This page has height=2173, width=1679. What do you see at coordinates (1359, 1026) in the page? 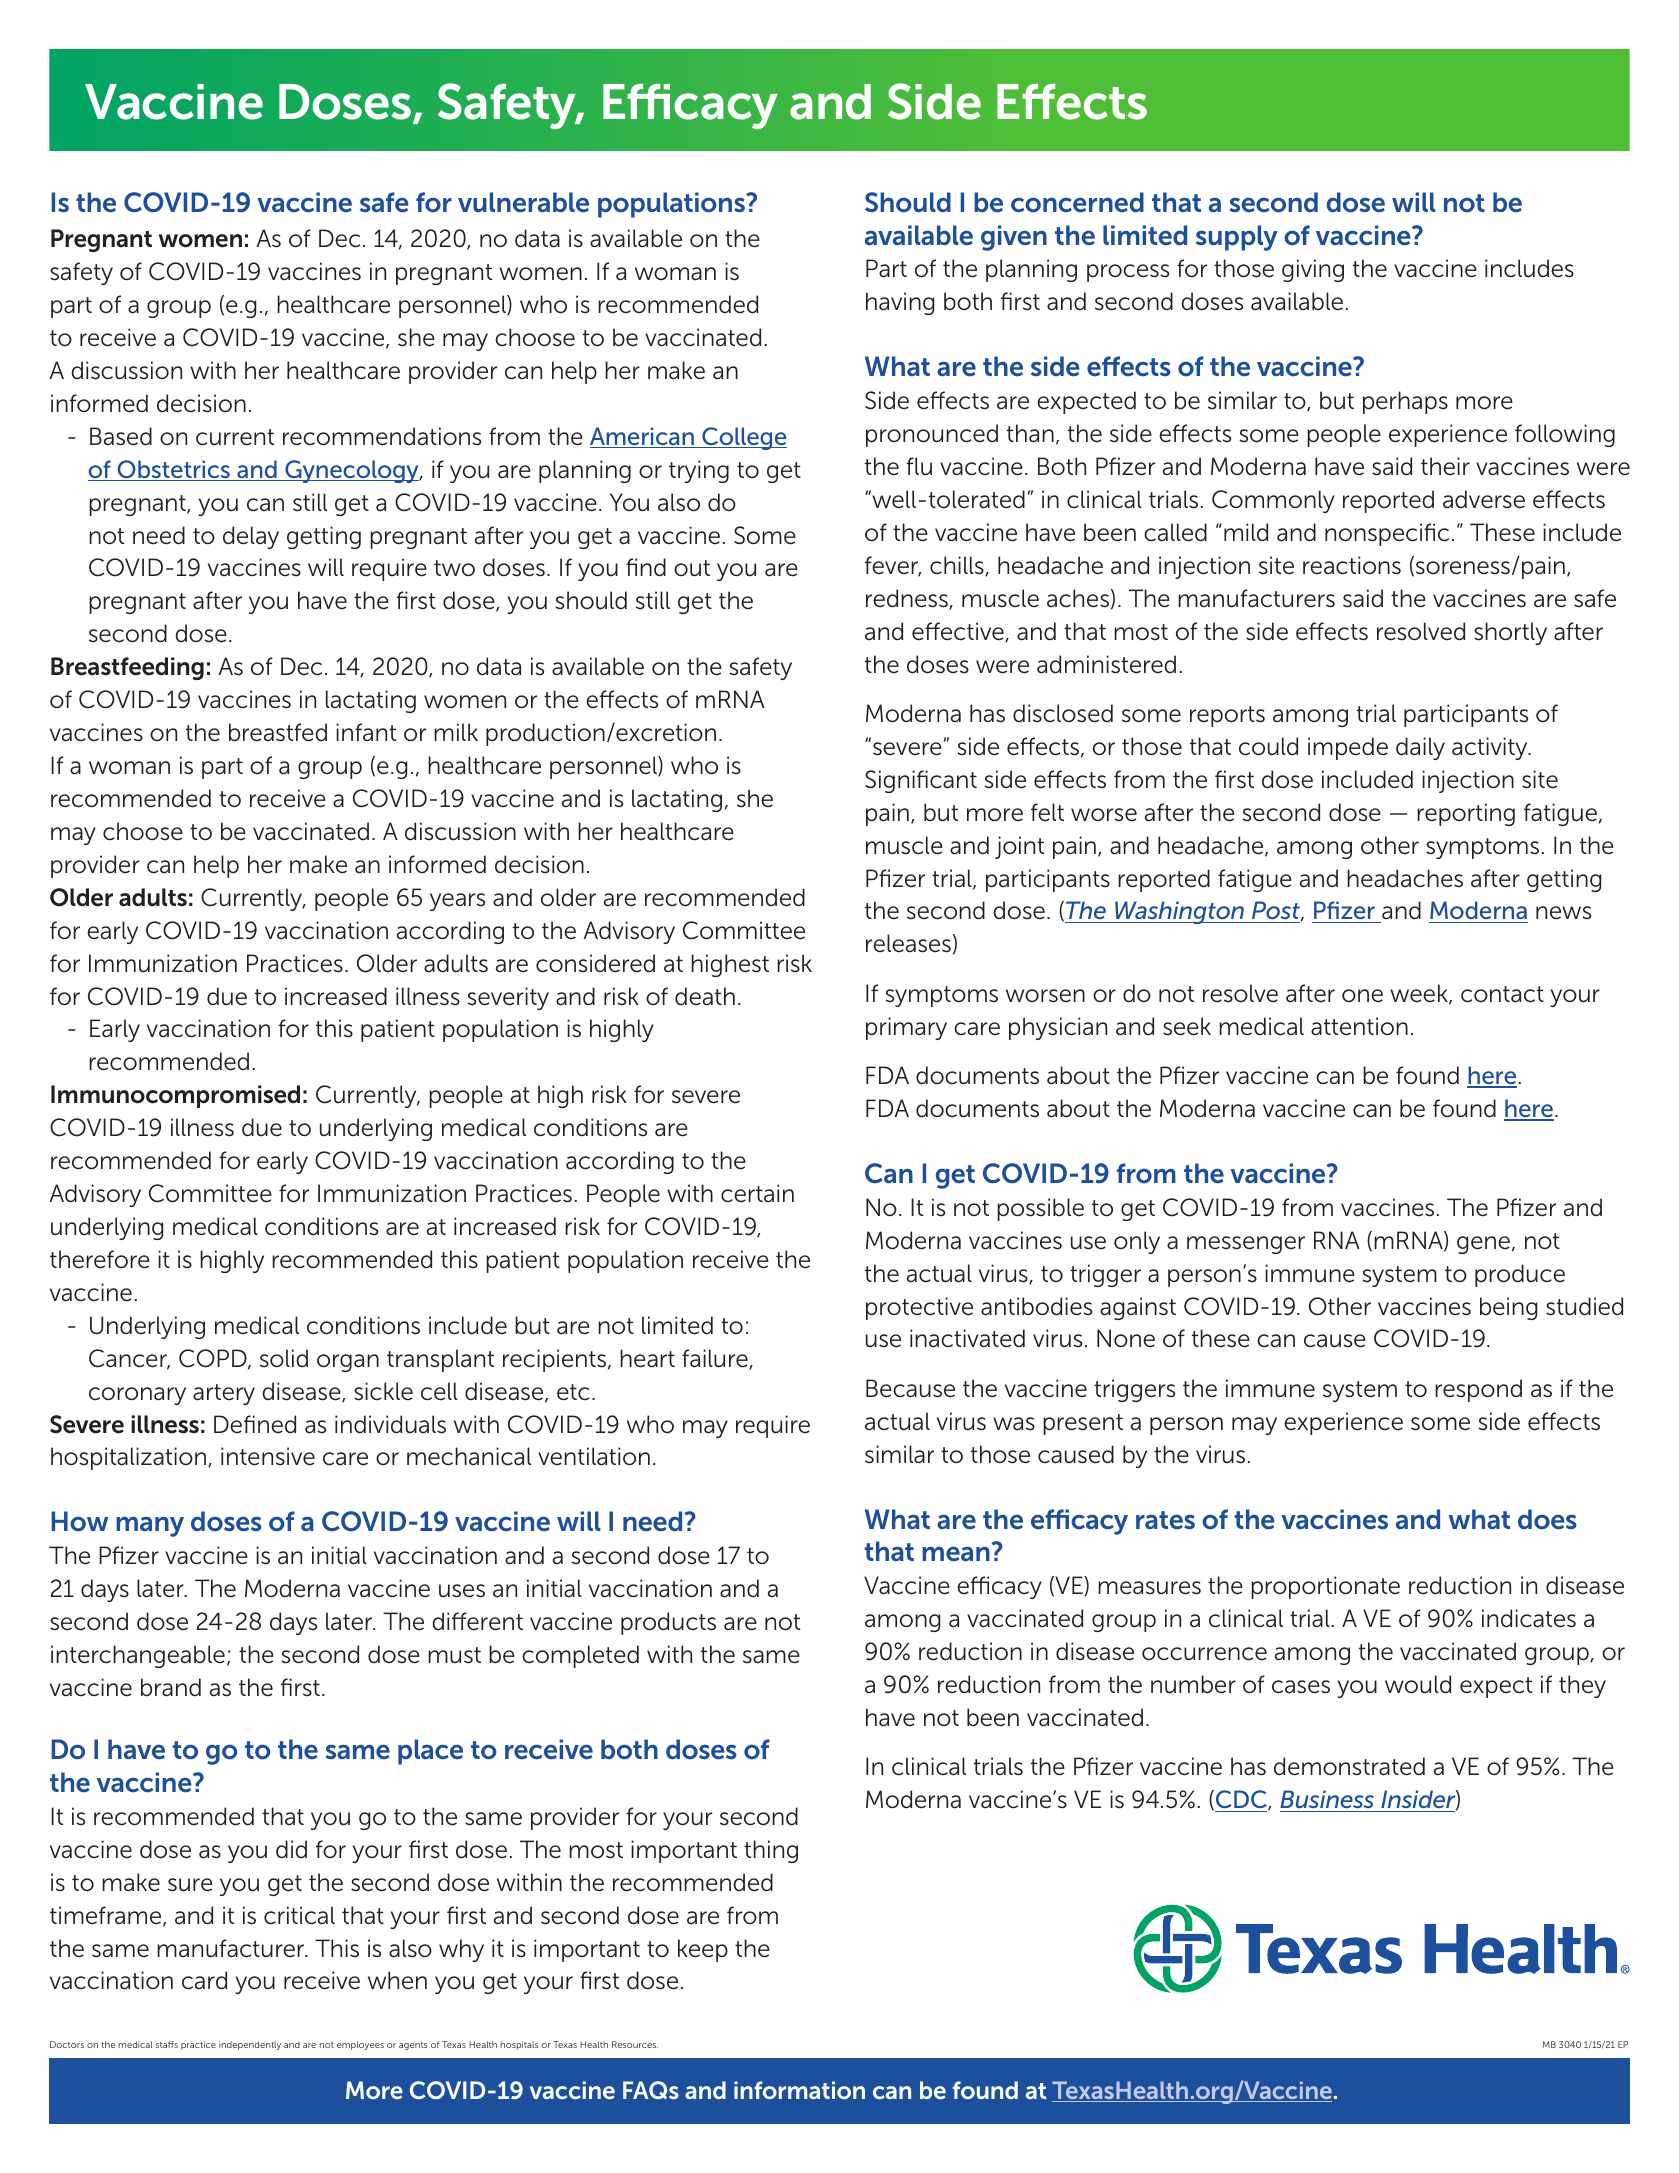
I see `attention` at bounding box center [1359, 1026].
